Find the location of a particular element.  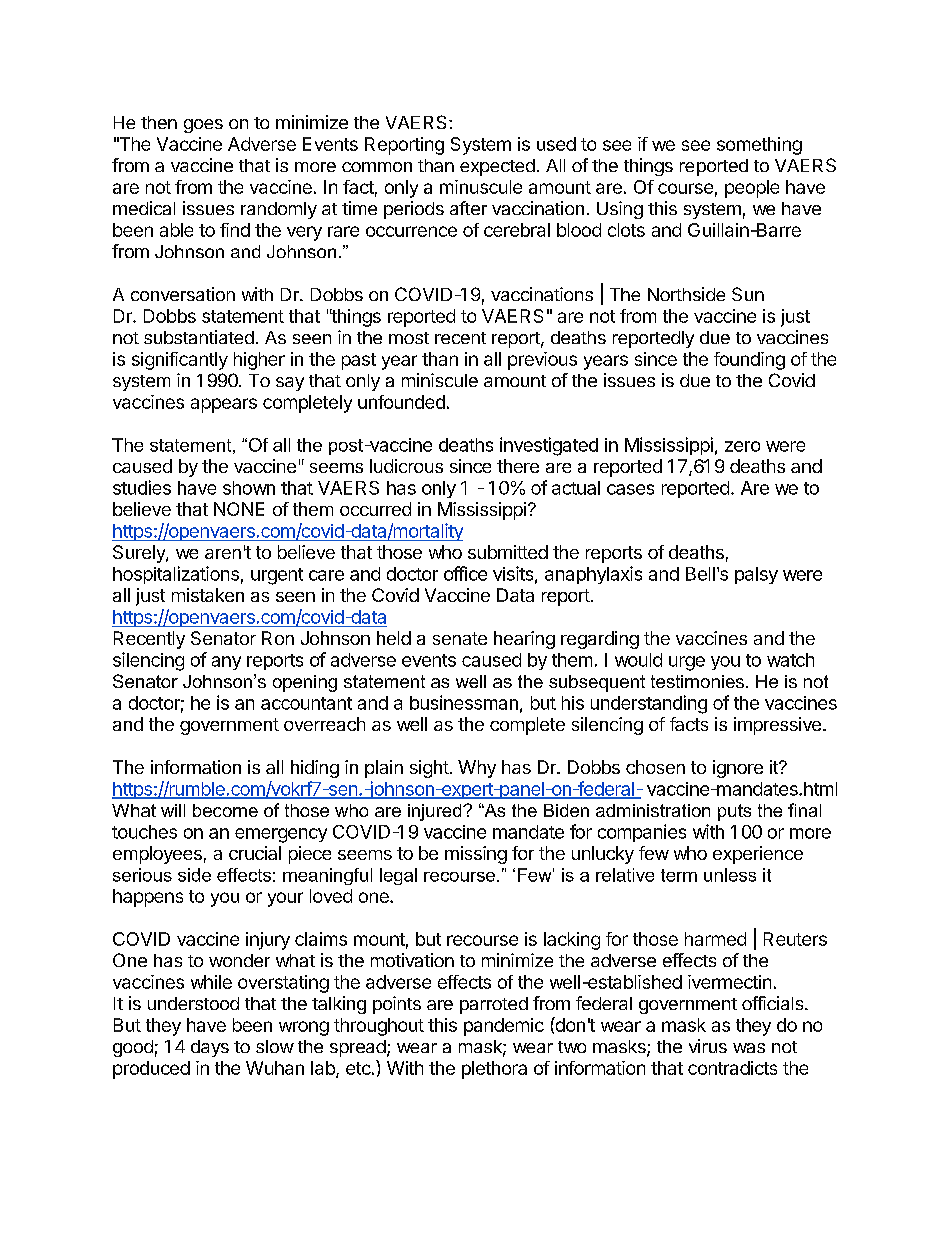

Why is located at coordinates (477, 769).
